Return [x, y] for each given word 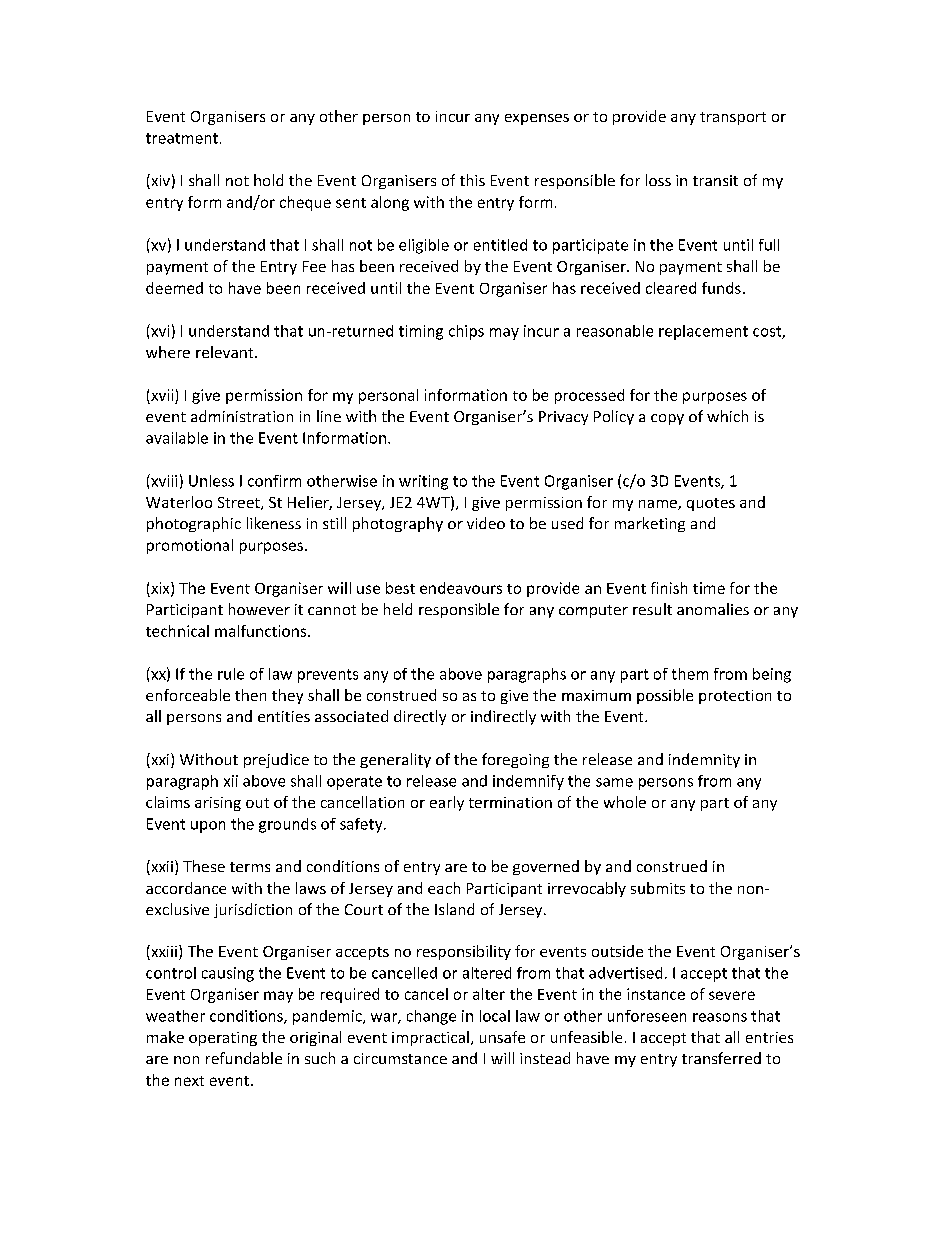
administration [242, 416]
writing [423, 482]
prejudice [276, 760]
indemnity [704, 760]
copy [667, 419]
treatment [182, 138]
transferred [721, 1058]
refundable [244, 1058]
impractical [430, 1038]
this [472, 180]
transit [715, 180]
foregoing [515, 760]
